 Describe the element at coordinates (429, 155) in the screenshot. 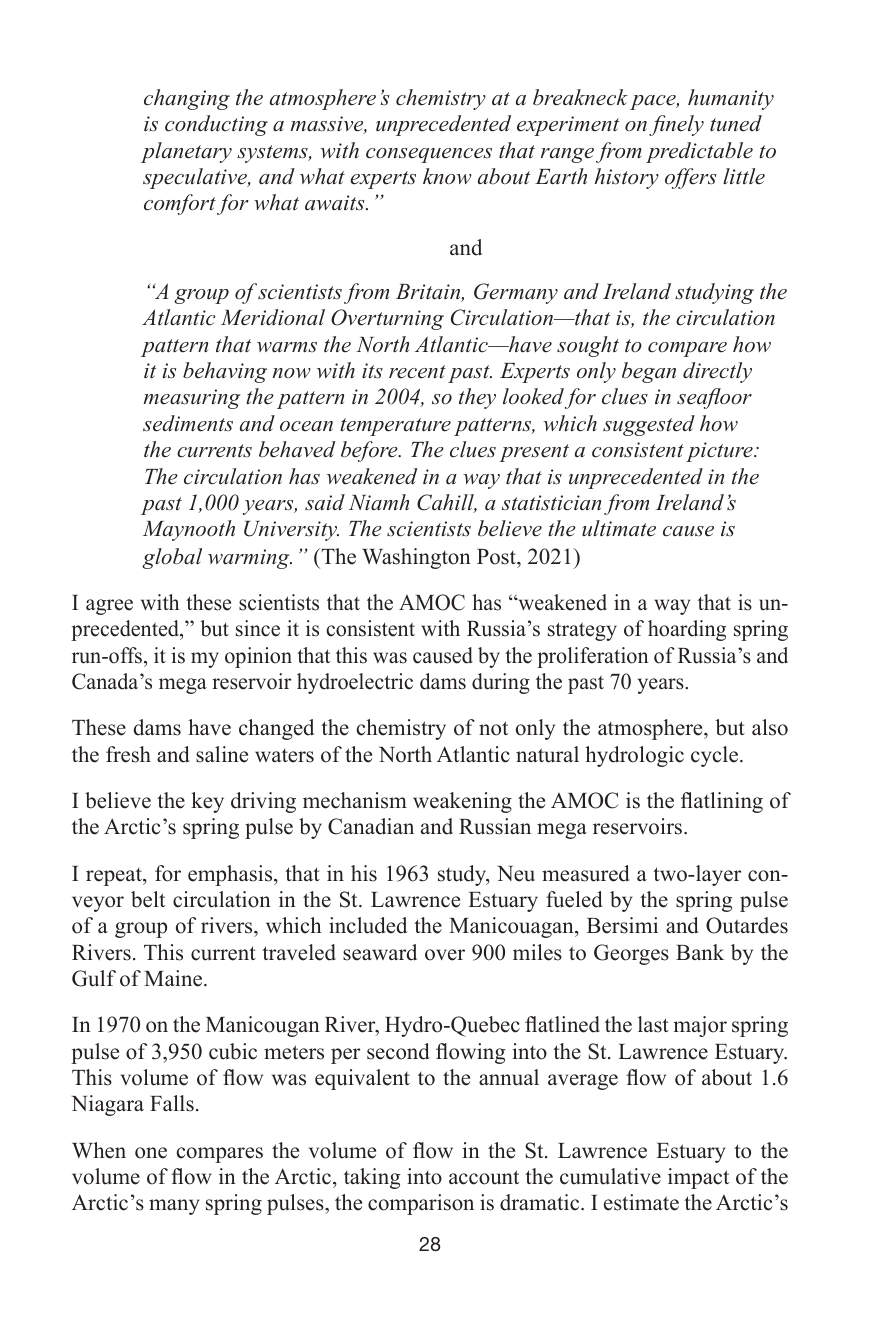

I see `consequences` at that location.
